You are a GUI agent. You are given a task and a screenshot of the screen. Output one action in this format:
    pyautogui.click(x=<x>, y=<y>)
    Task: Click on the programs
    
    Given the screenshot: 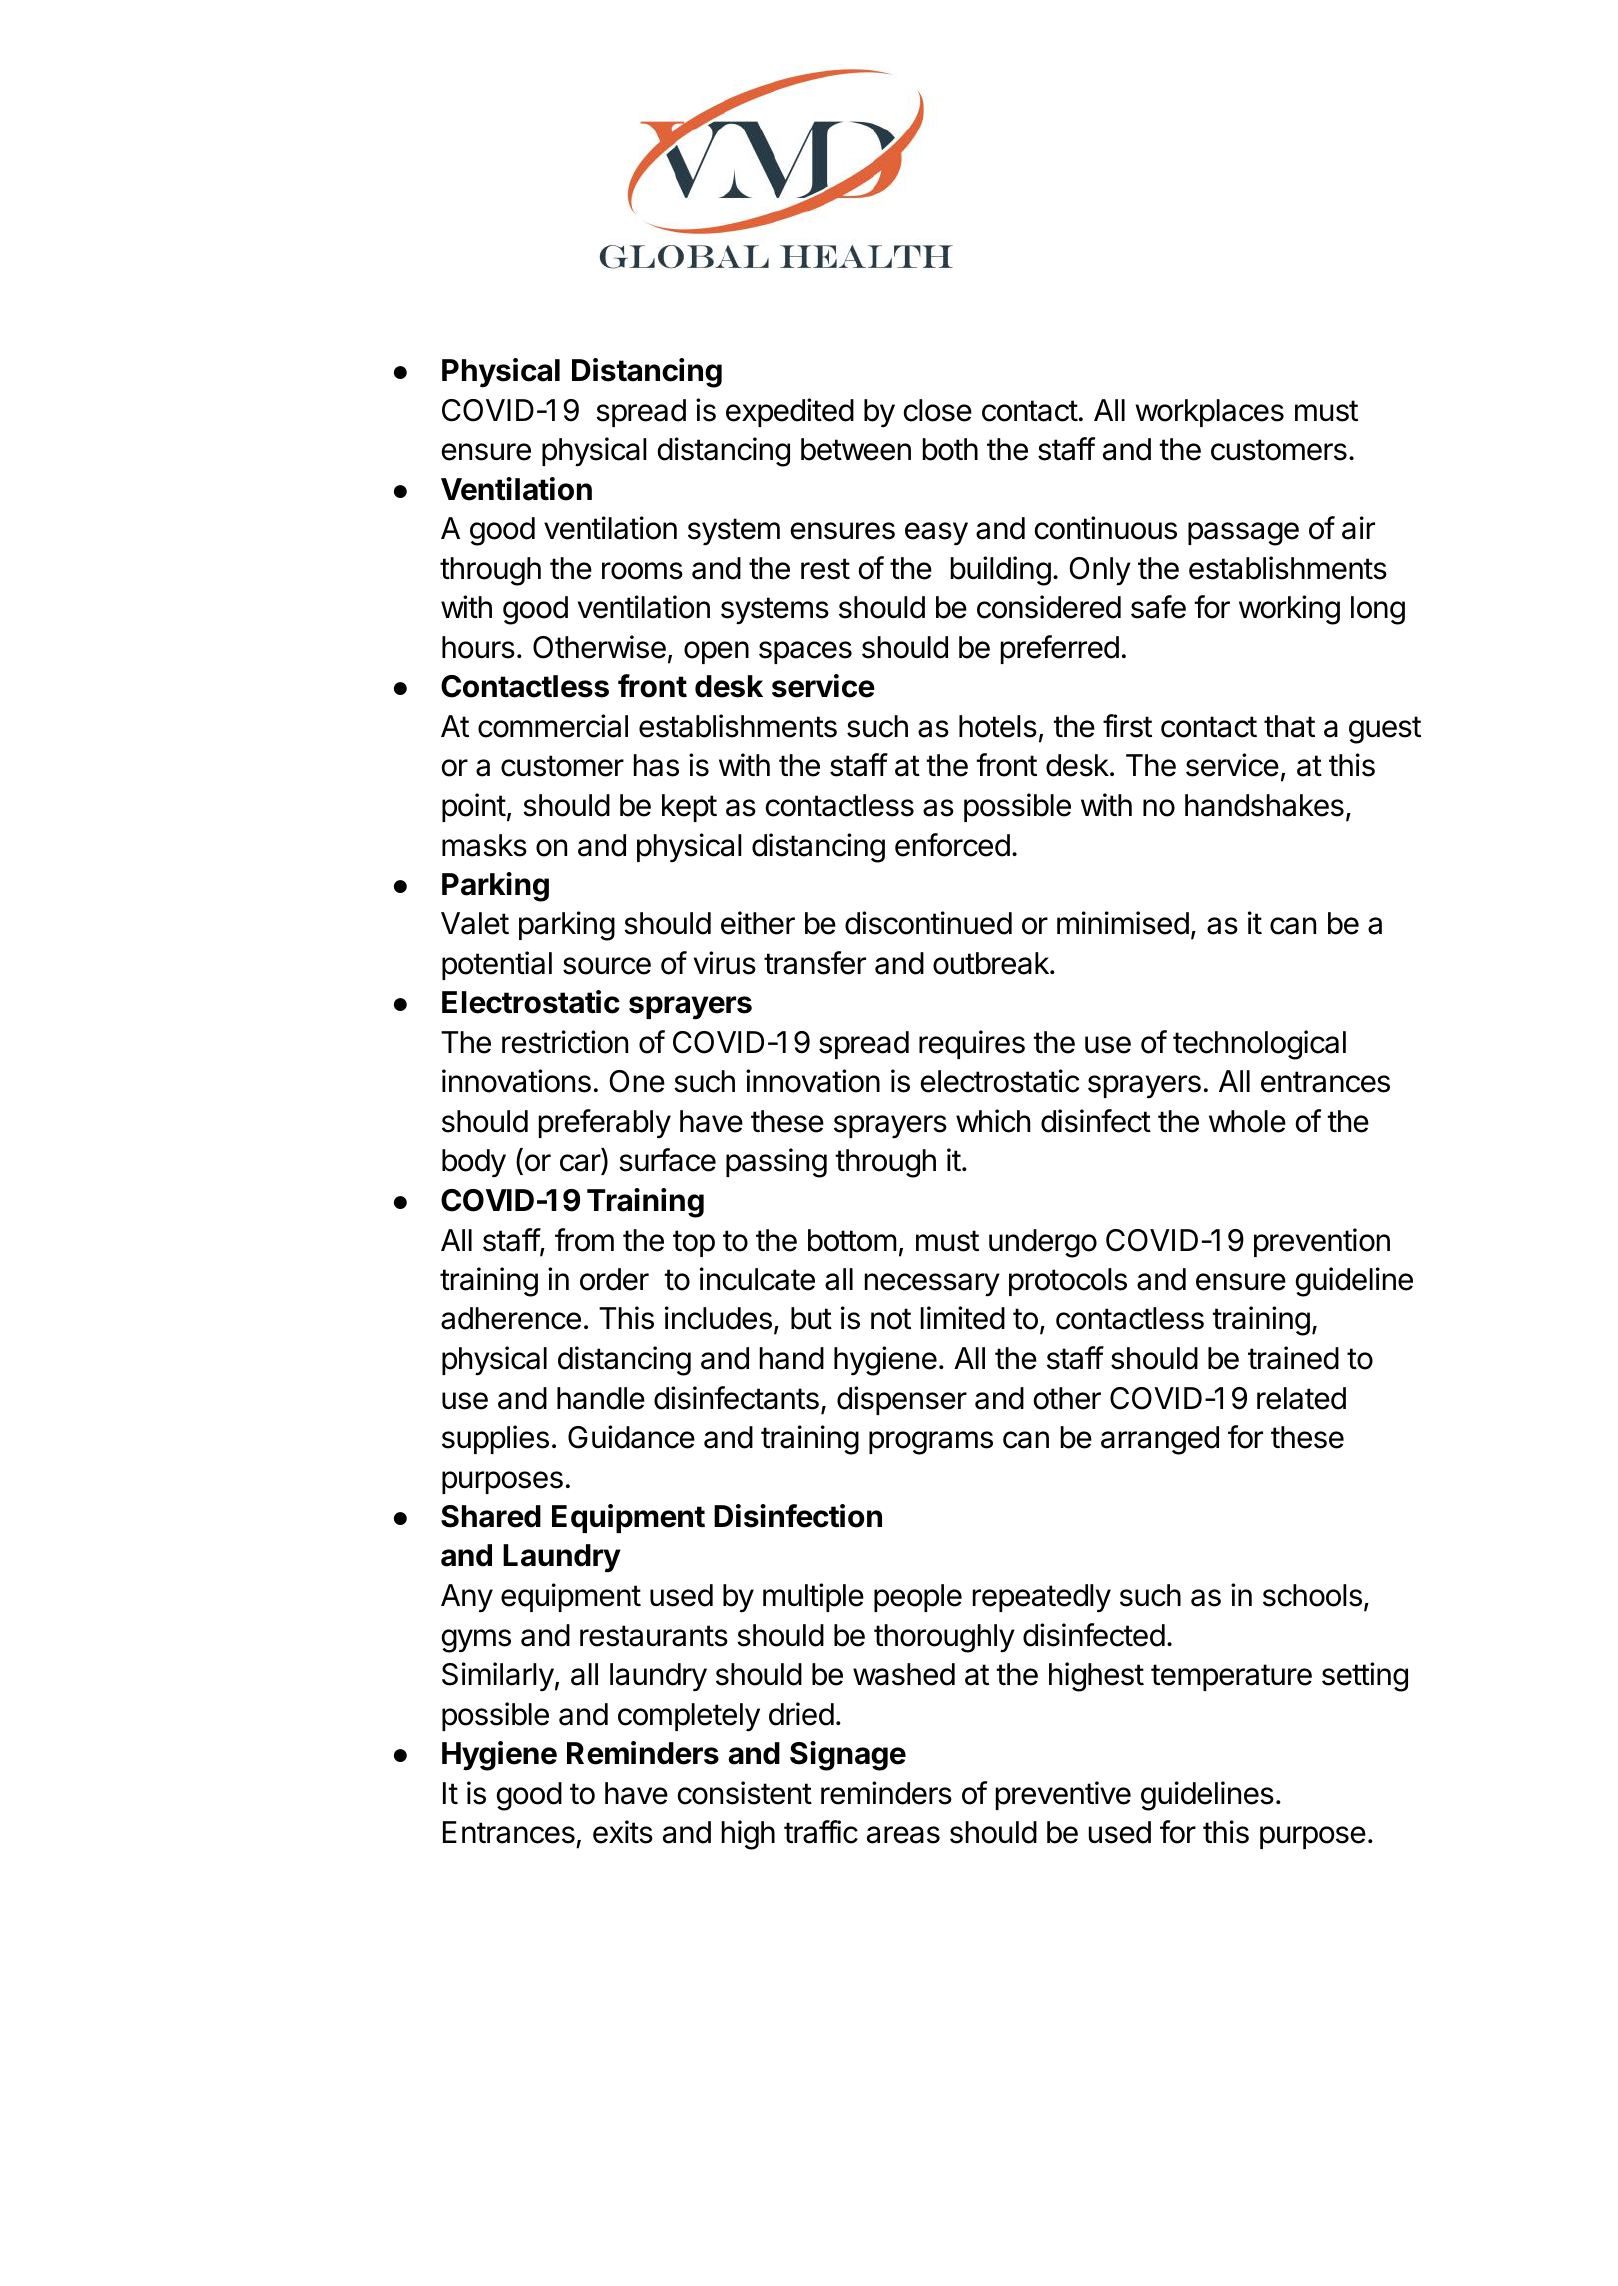 What is the action you would take?
    pyautogui.click(x=931, y=1443)
